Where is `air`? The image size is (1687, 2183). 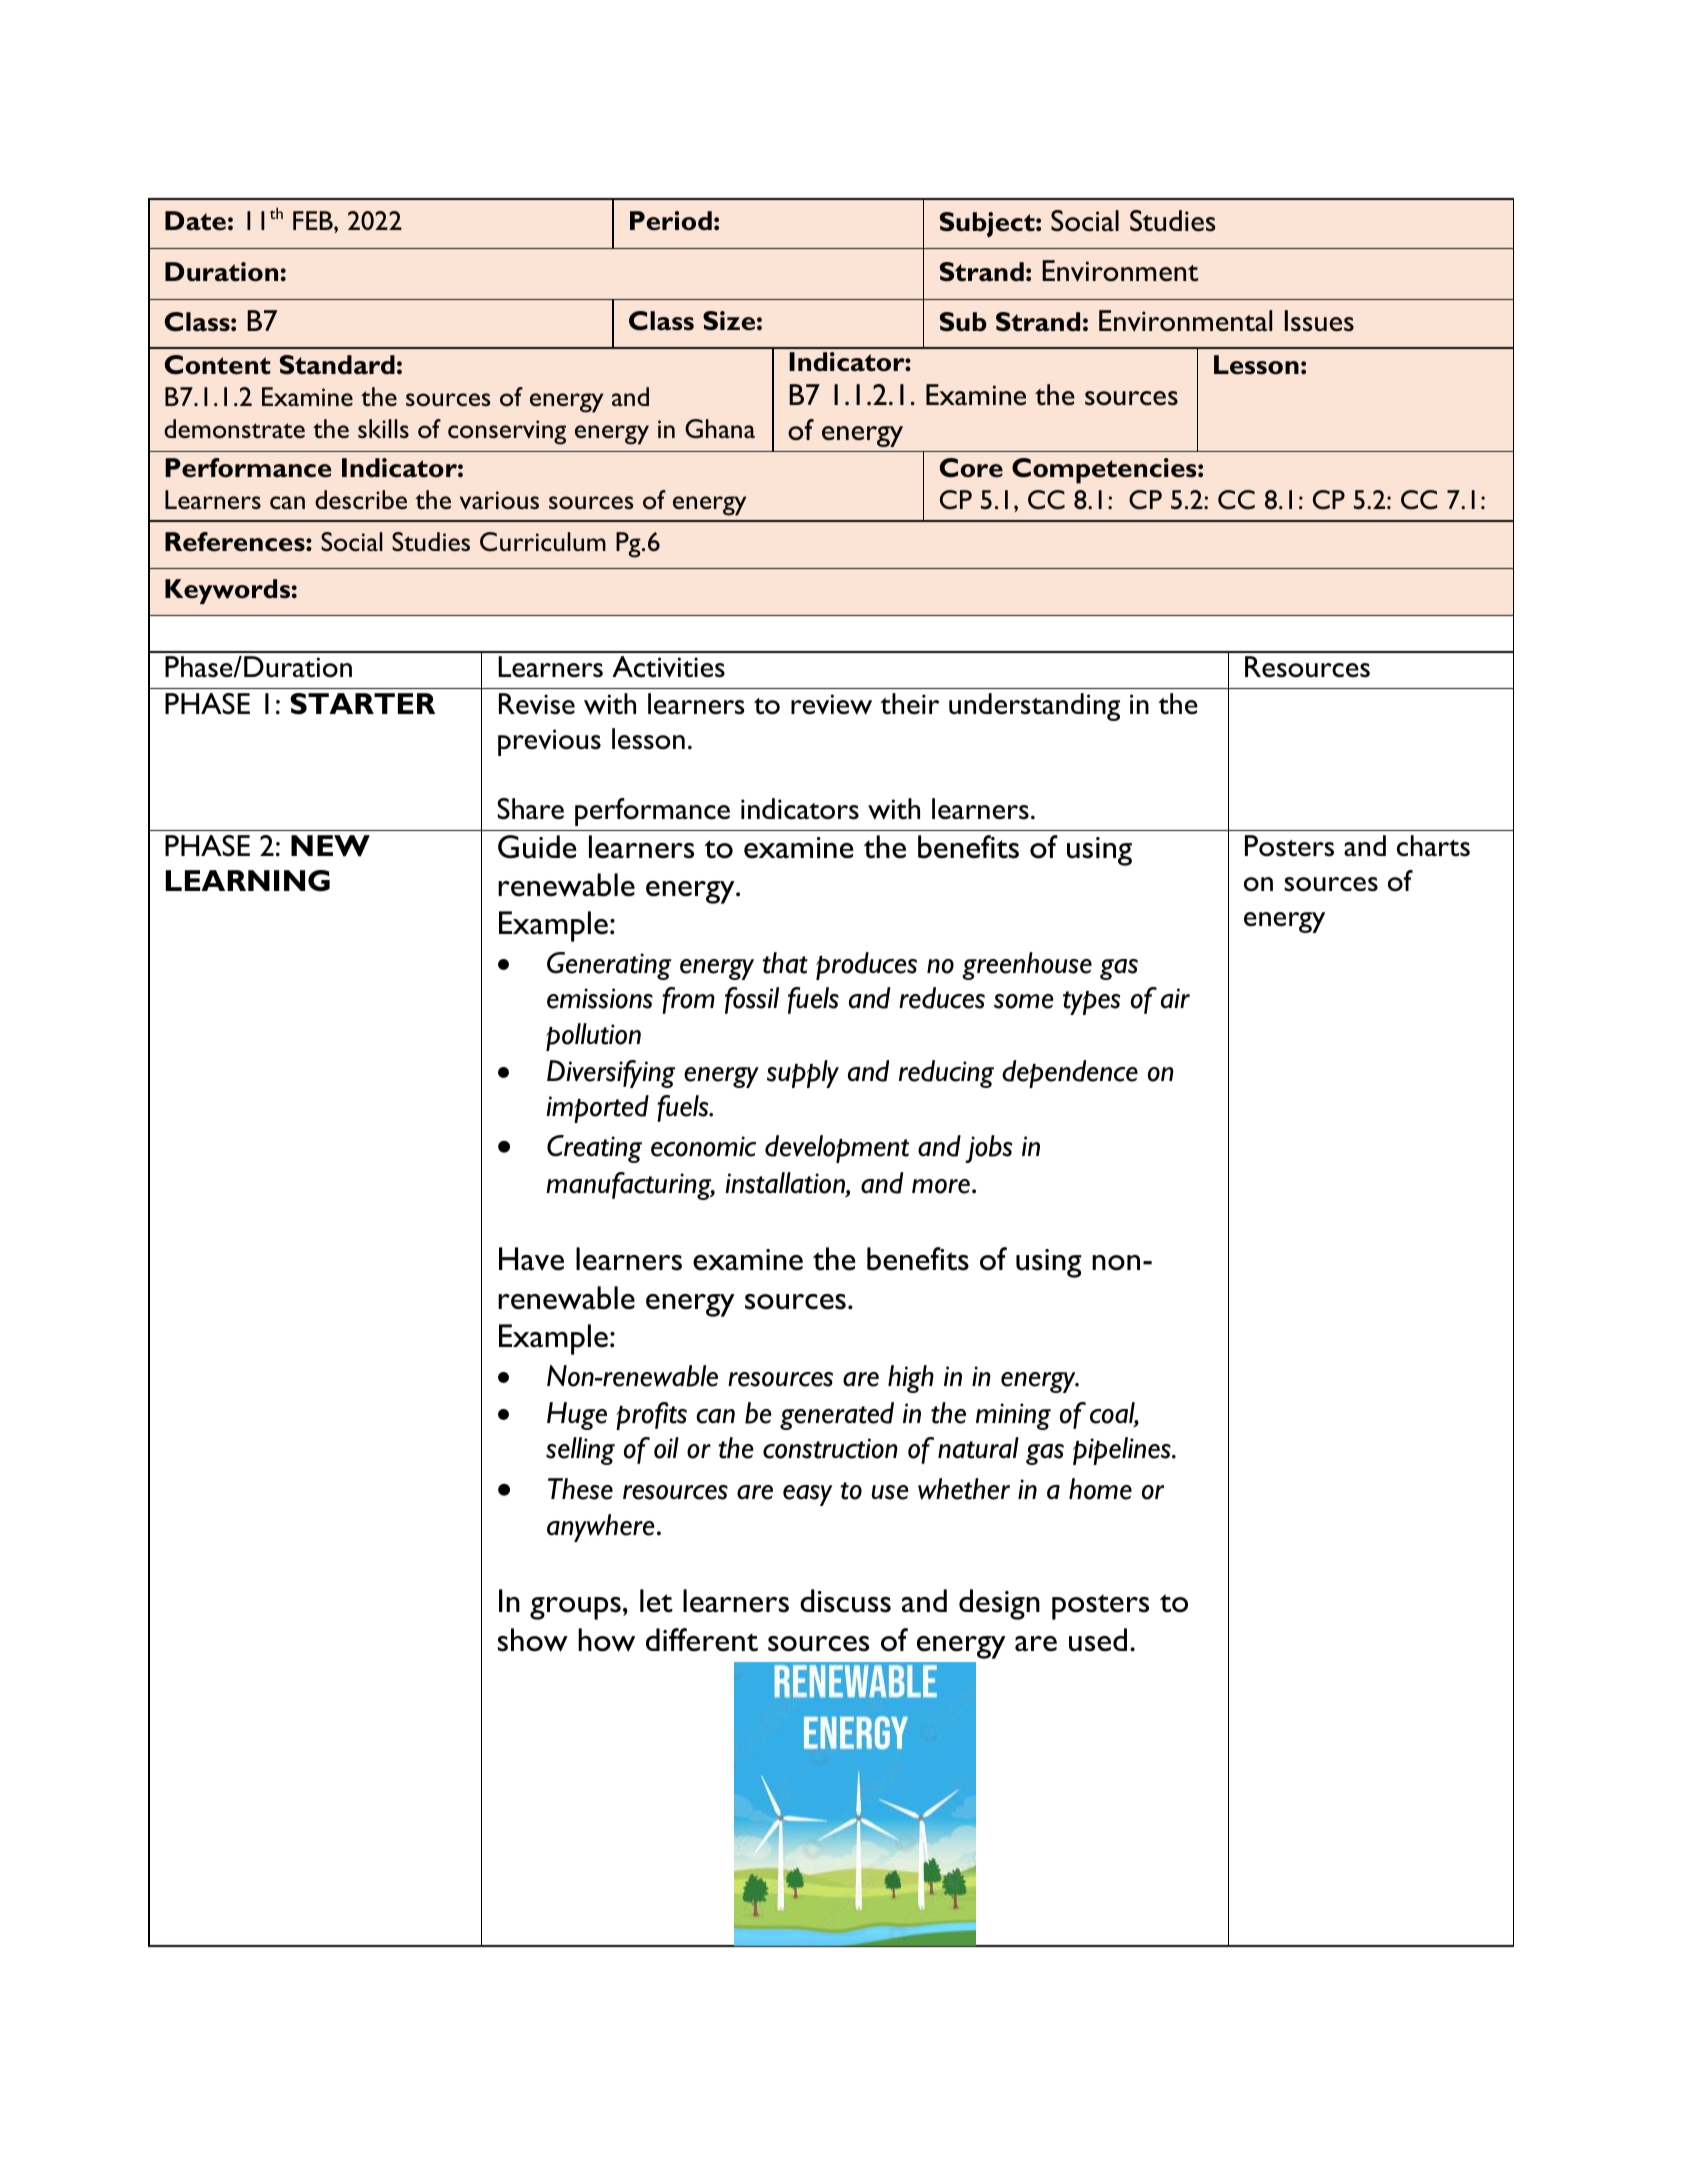
air is located at coordinates (1175, 998).
